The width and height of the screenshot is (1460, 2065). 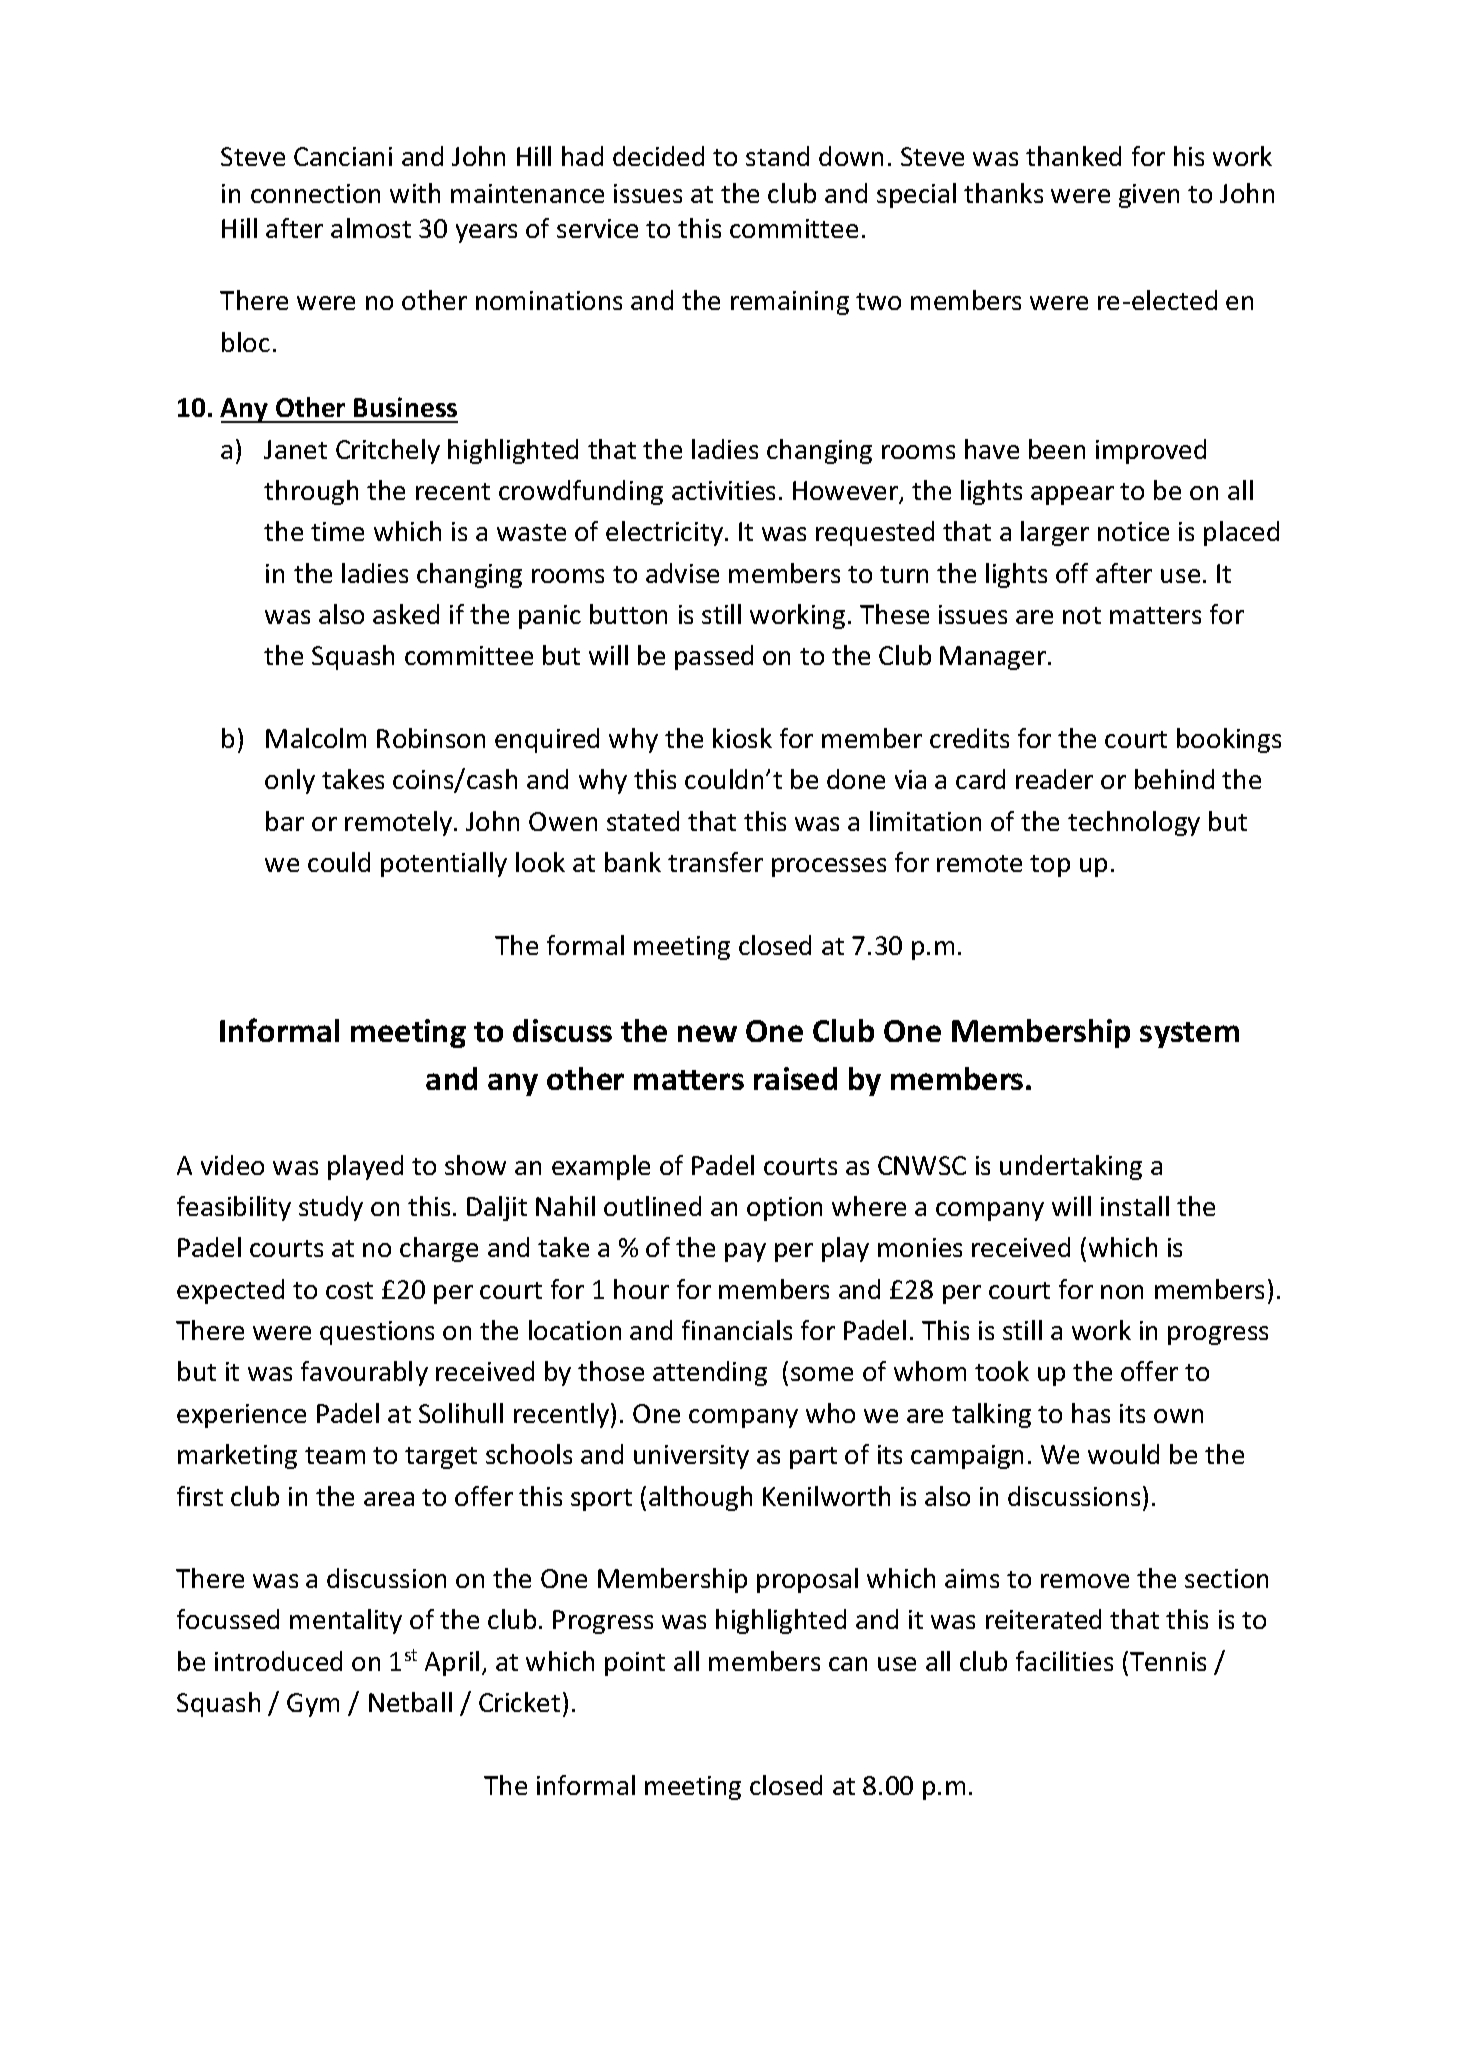 What do you see at coordinates (316, 738) in the screenshot?
I see `Malcolm` at bounding box center [316, 738].
